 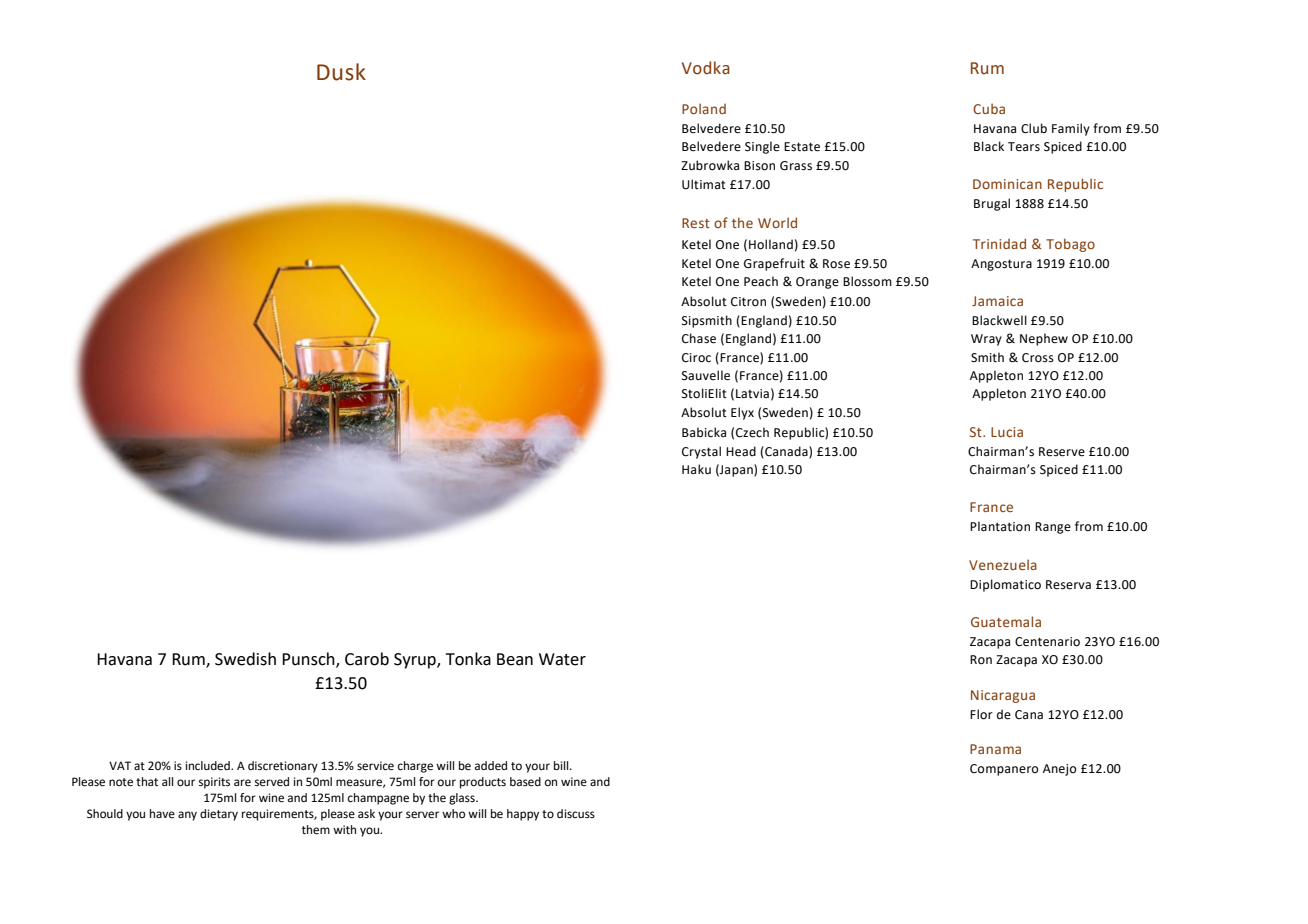 I want to click on Panama, so click(x=995, y=749).
